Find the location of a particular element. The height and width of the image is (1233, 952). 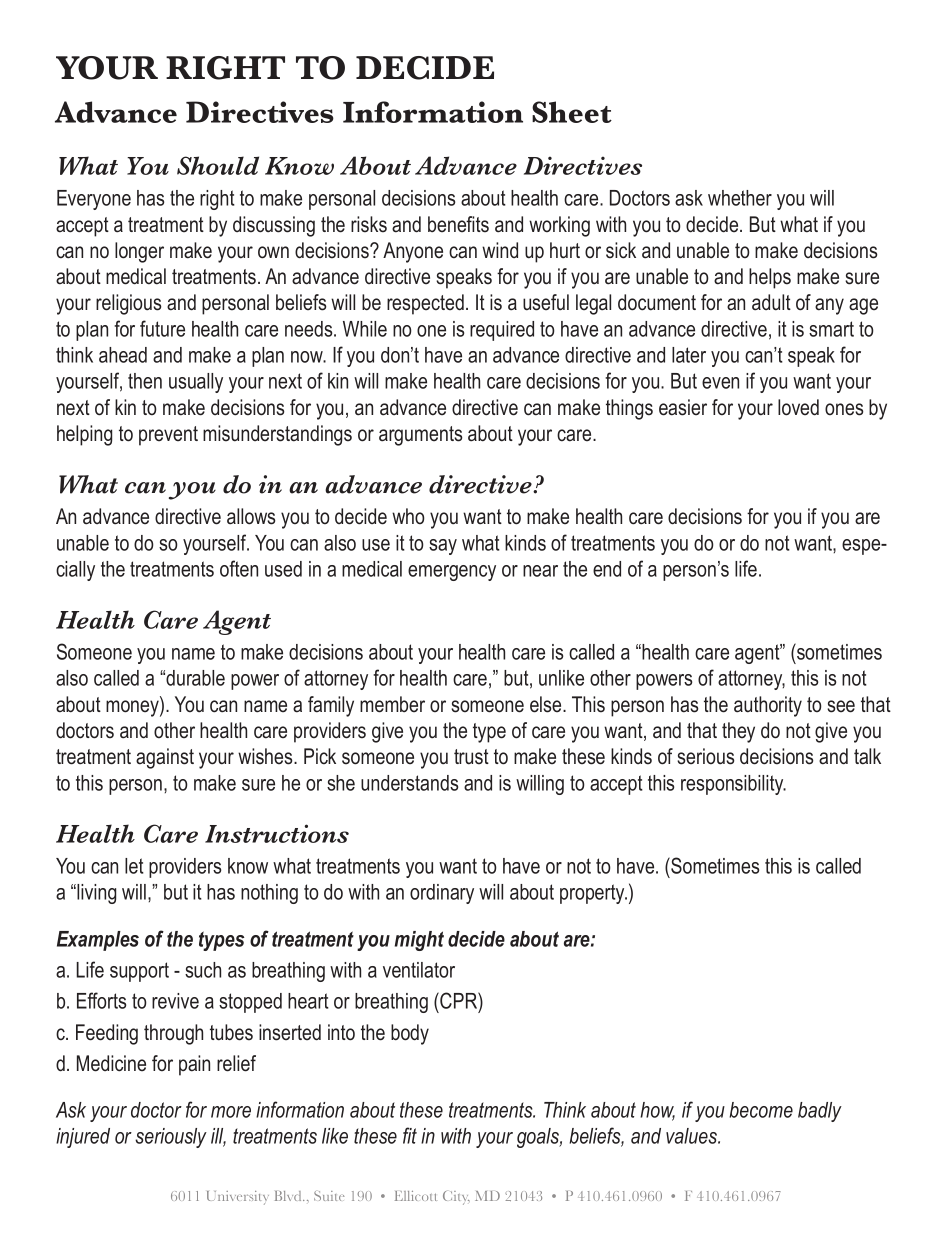

whether is located at coordinates (740, 198).
